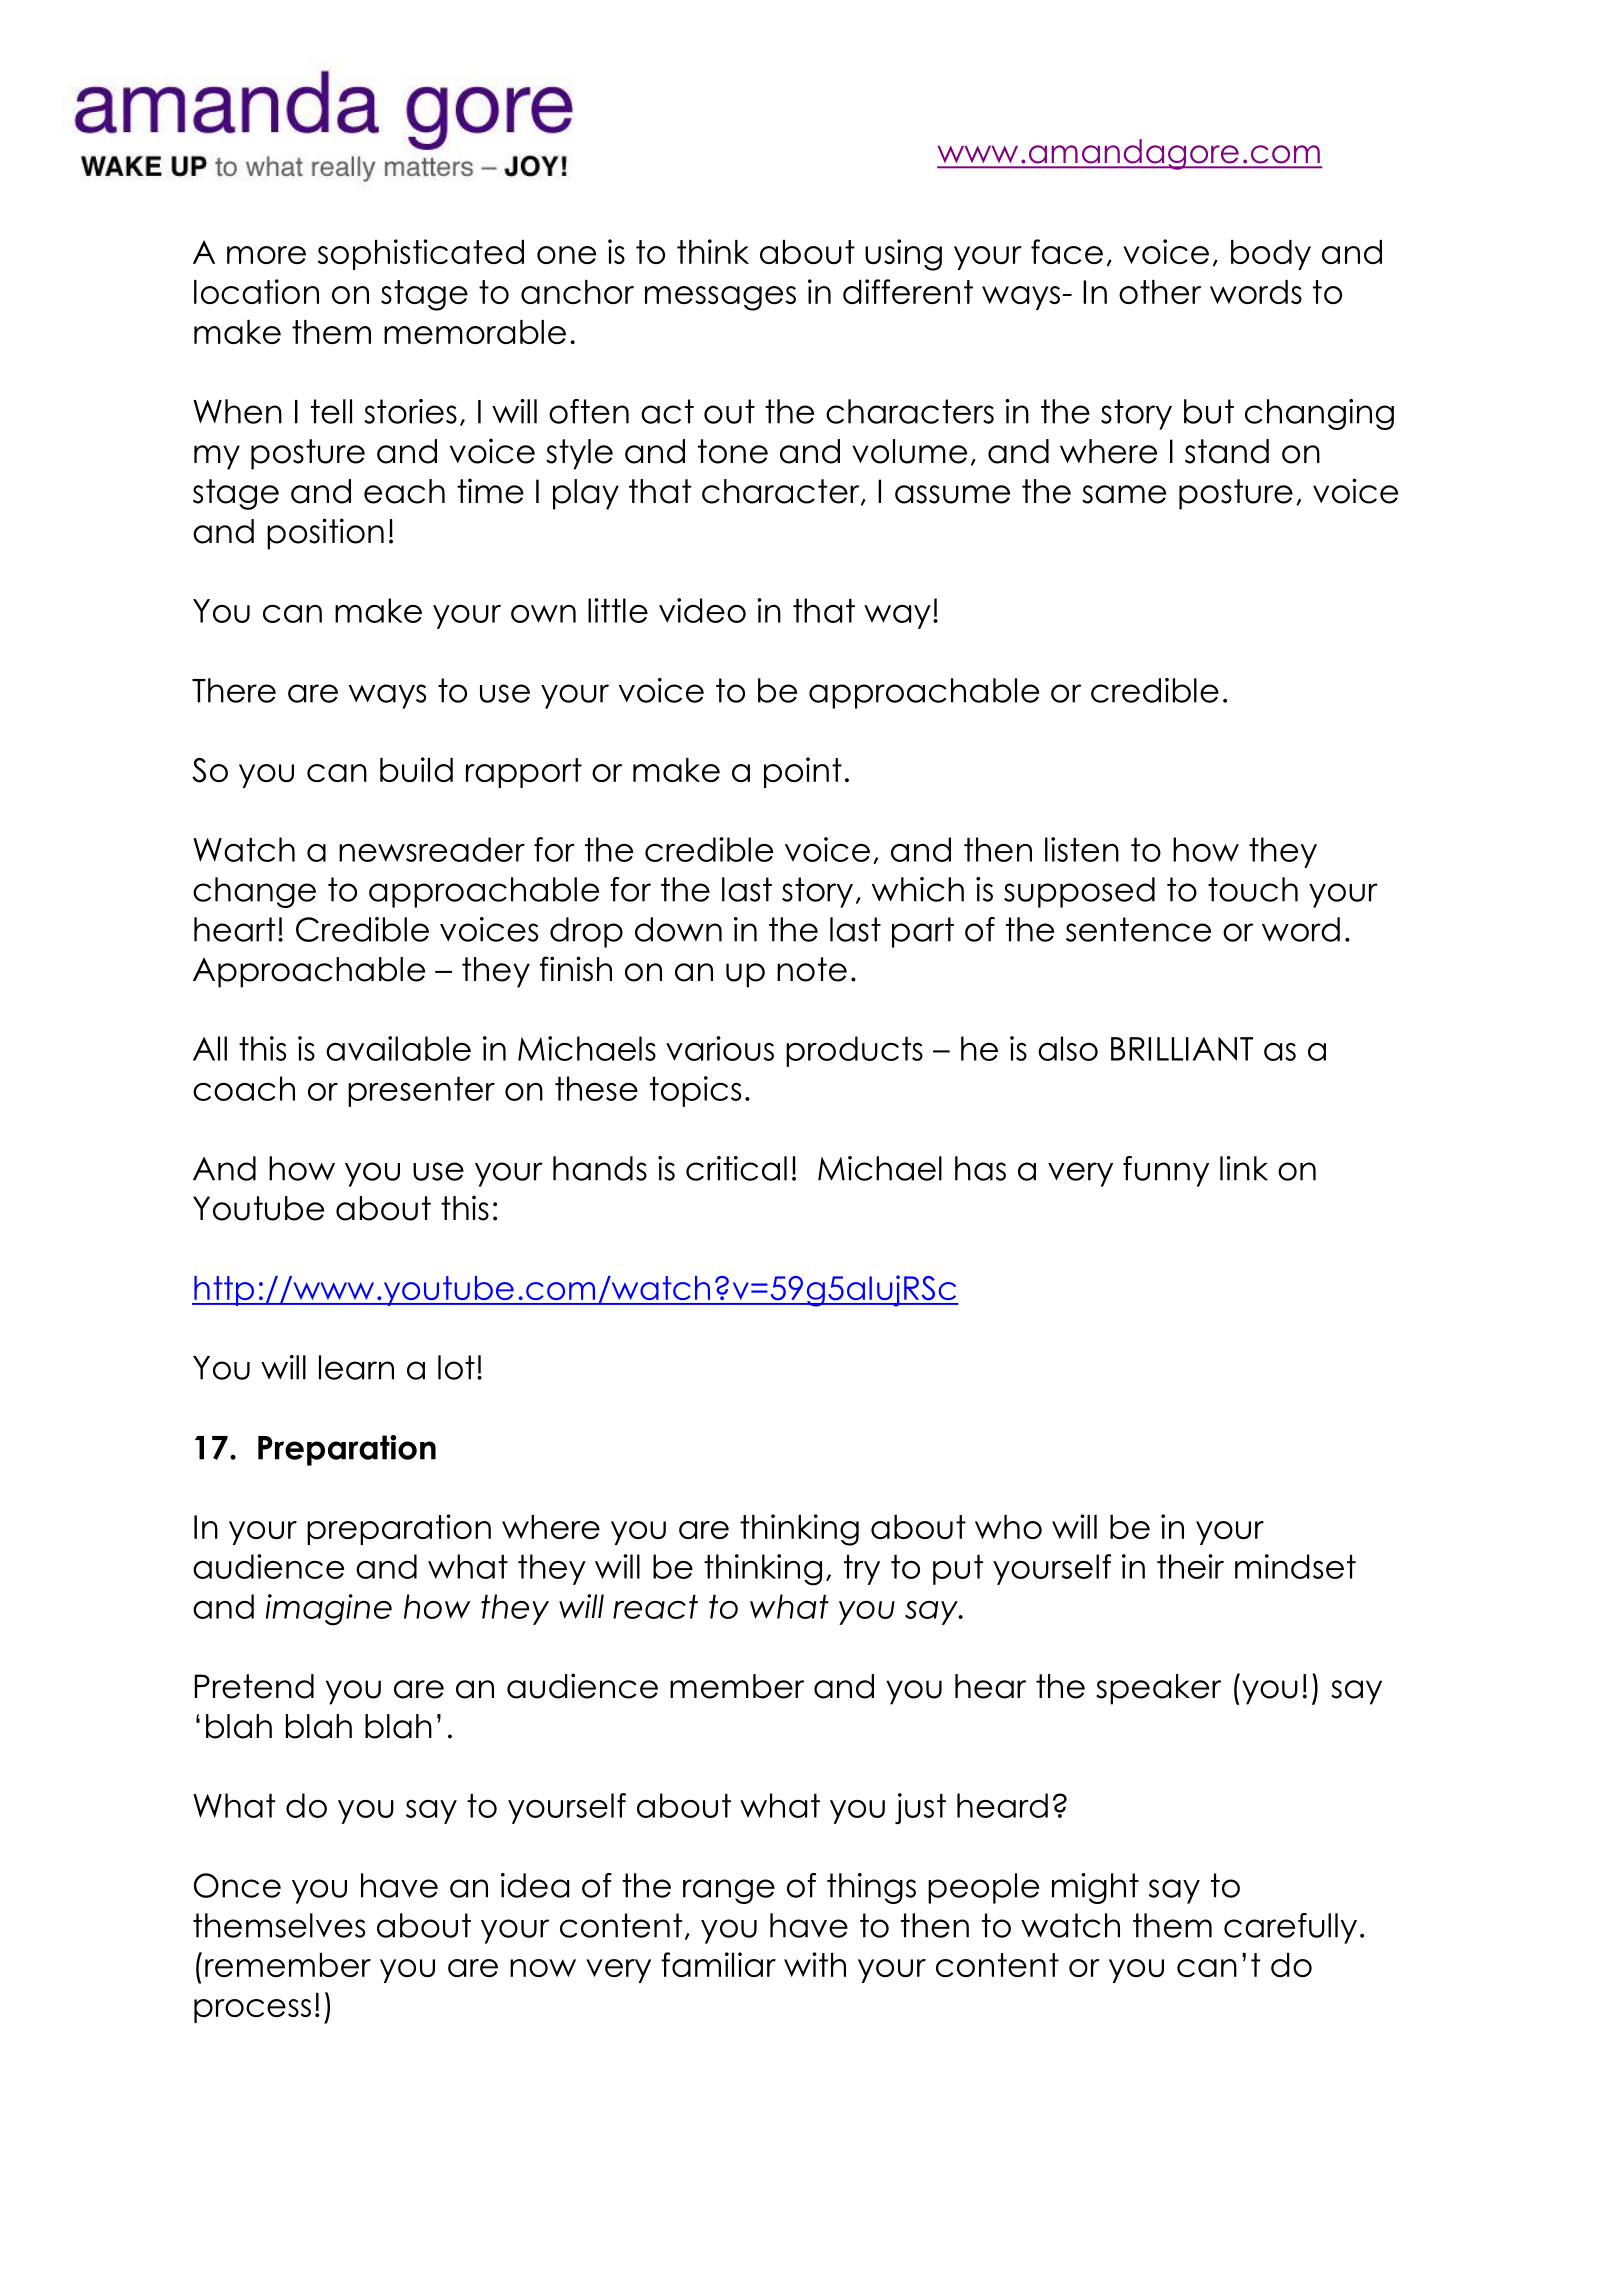 Image resolution: width=1611 pixels, height=2279 pixels. What do you see at coordinates (356, 1367) in the screenshot?
I see `learn` at bounding box center [356, 1367].
